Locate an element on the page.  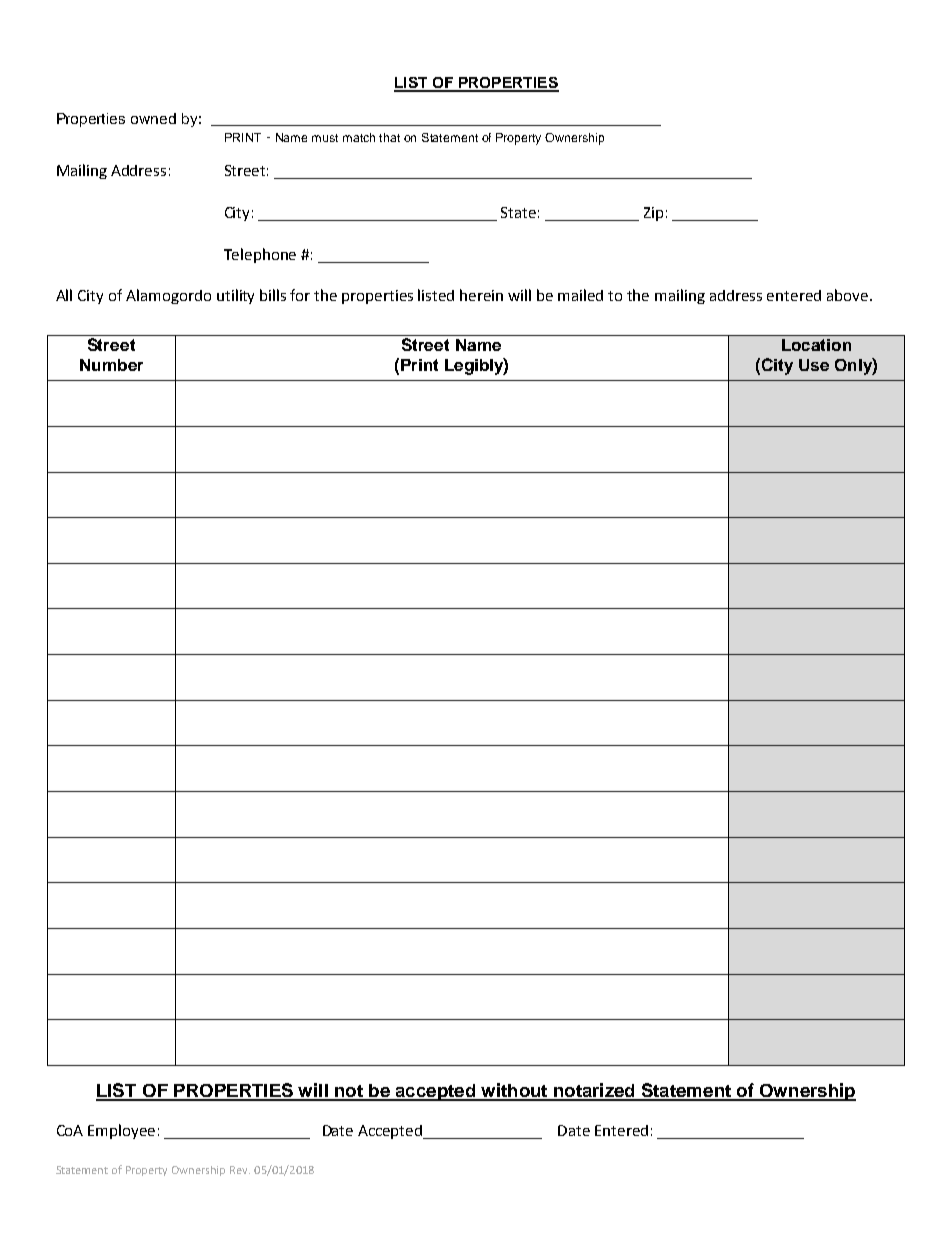
owned is located at coordinates (153, 118).
